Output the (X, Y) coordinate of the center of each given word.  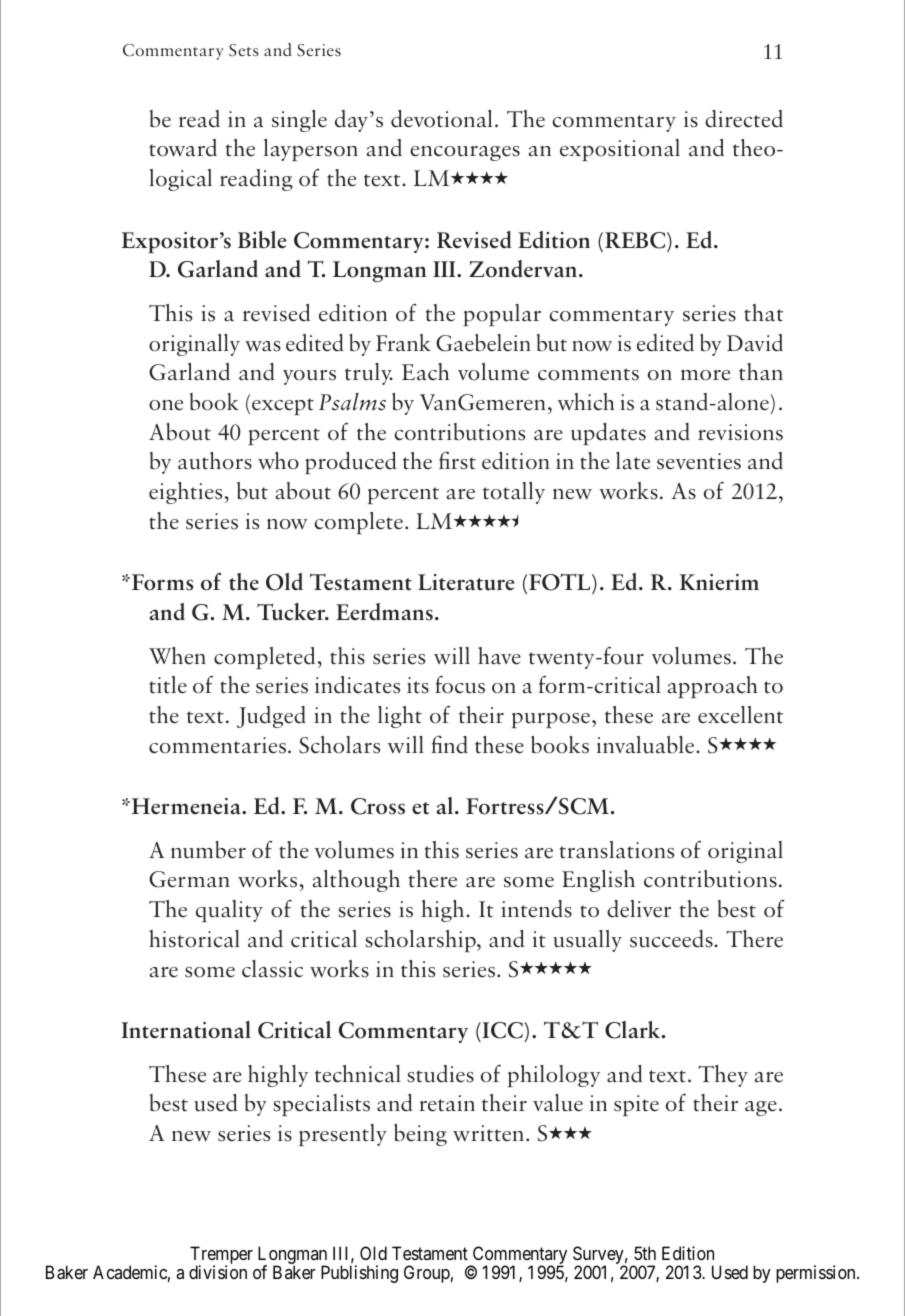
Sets (244, 50)
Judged (271, 717)
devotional (441, 119)
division (218, 1272)
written (488, 1133)
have (499, 656)
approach (713, 687)
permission (817, 1274)
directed (744, 119)
